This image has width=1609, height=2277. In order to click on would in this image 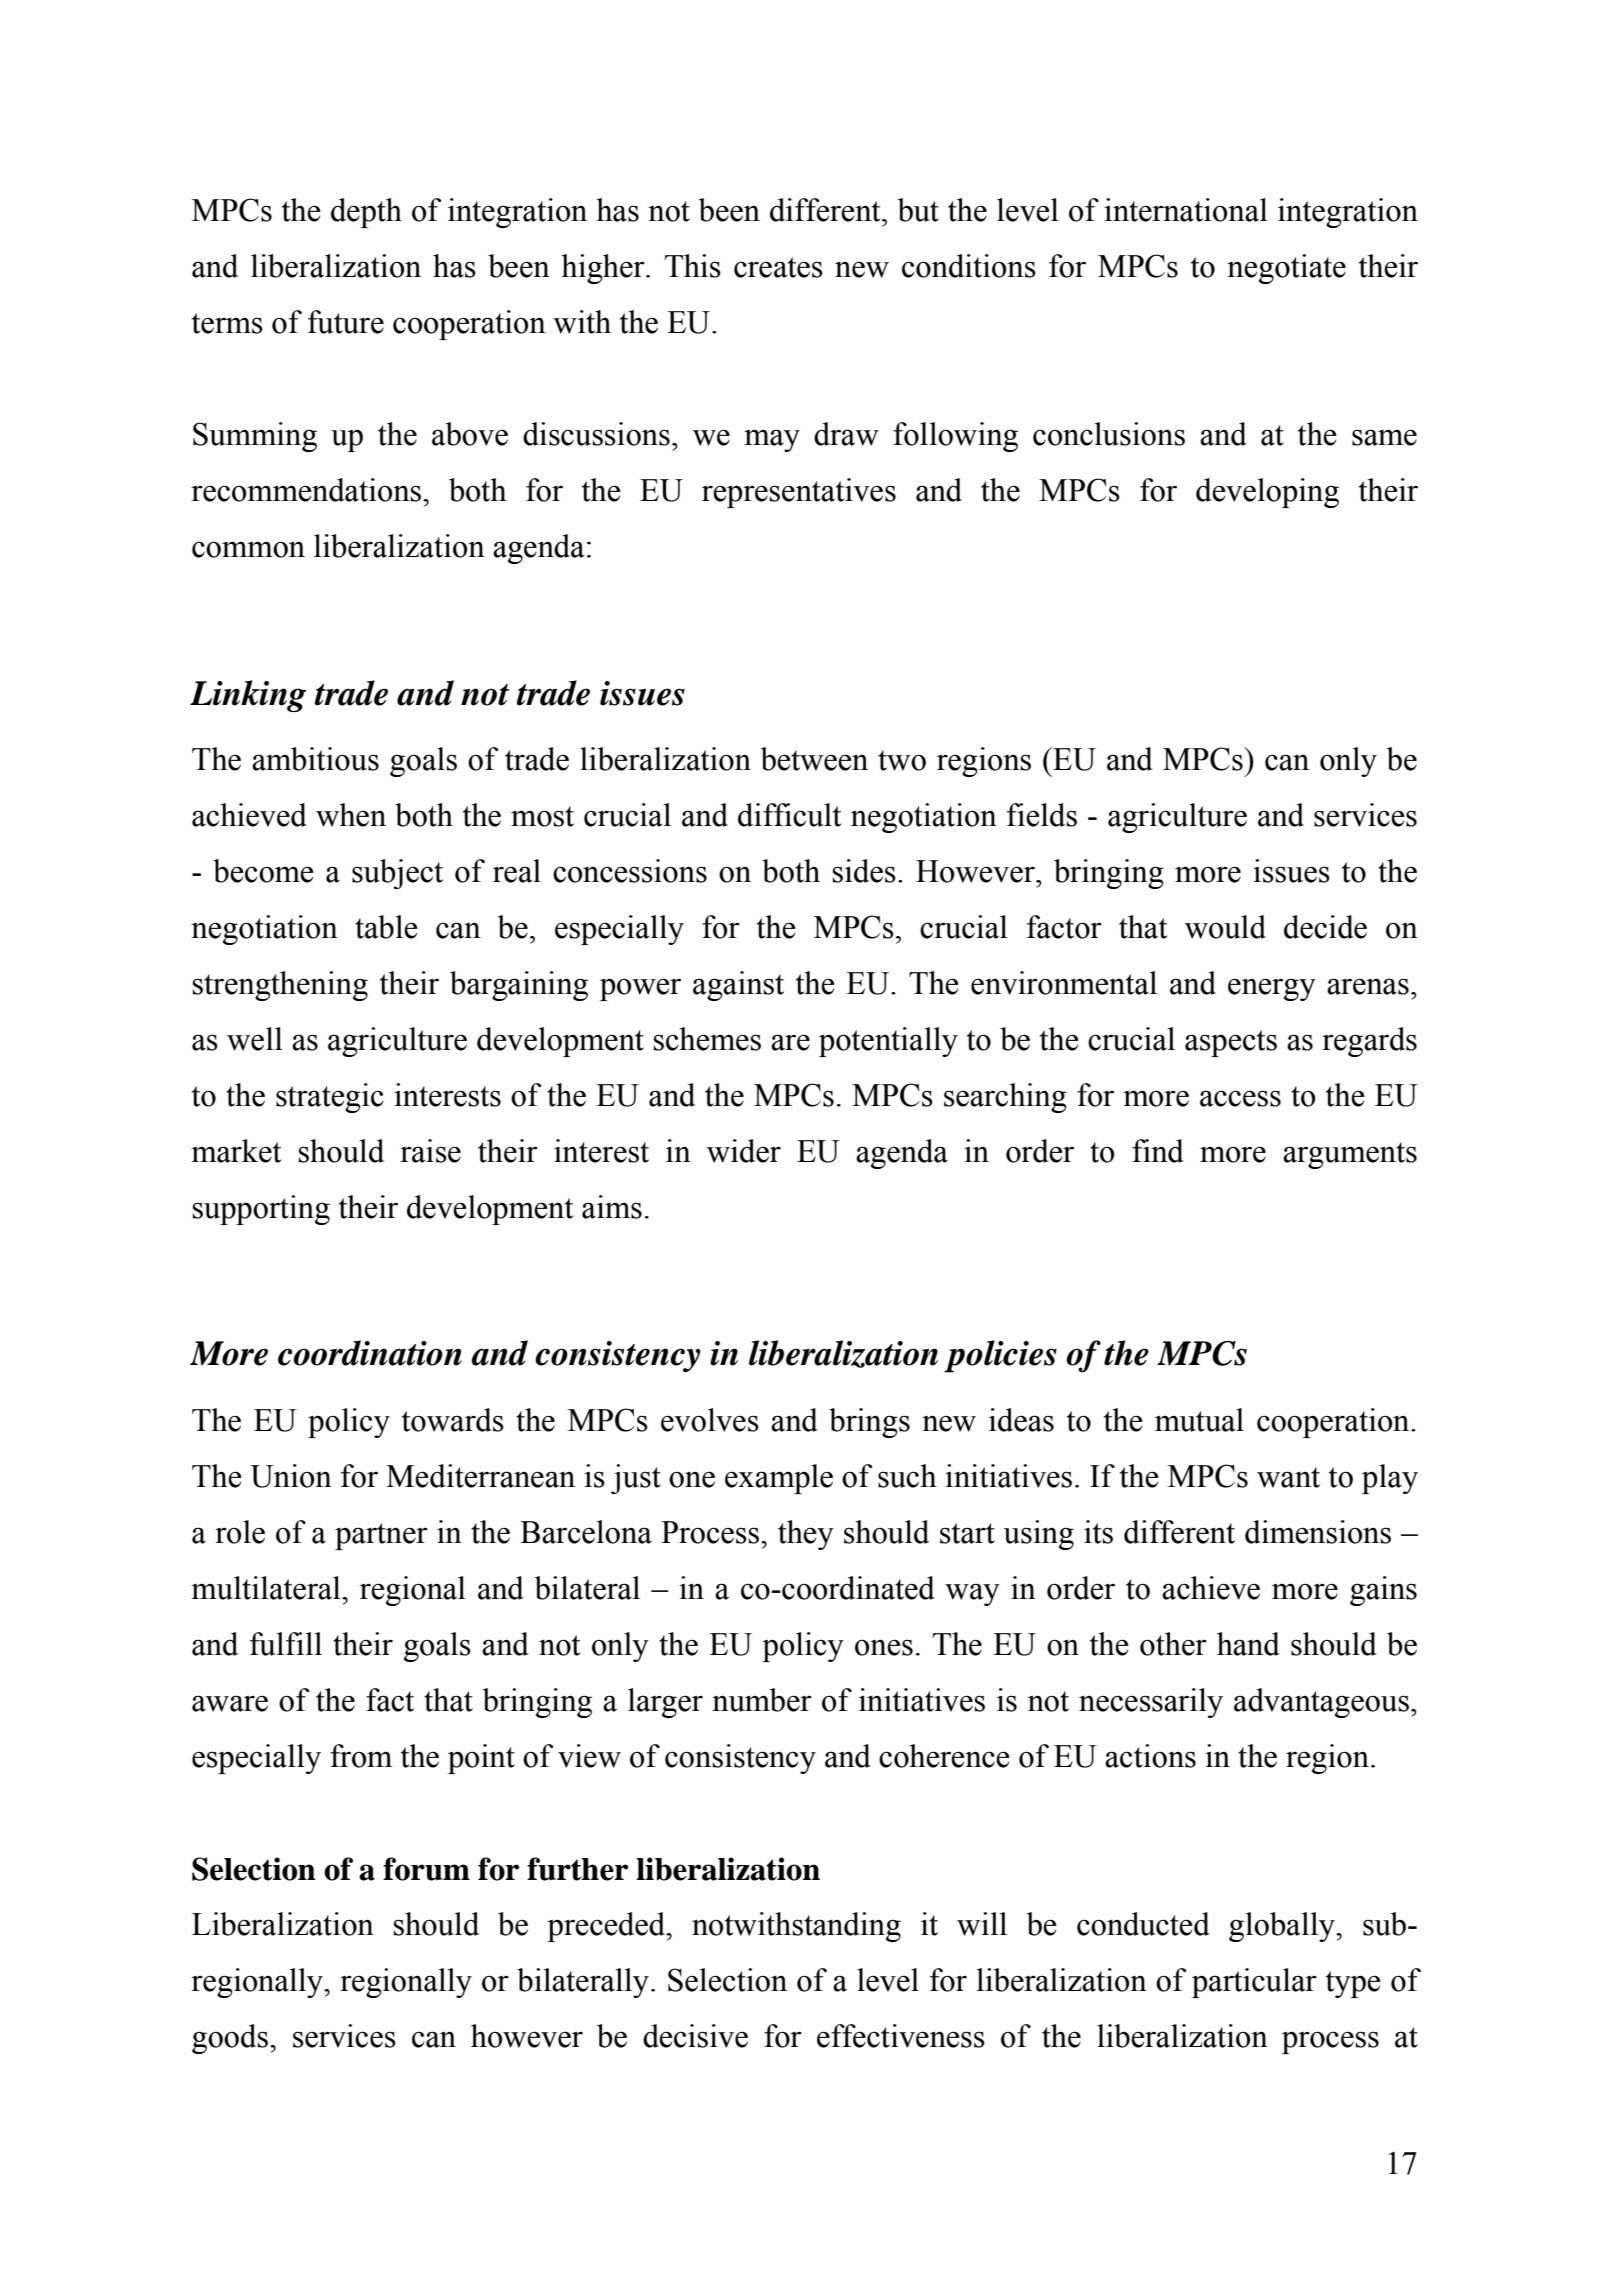, I will do `click(1225, 927)`.
